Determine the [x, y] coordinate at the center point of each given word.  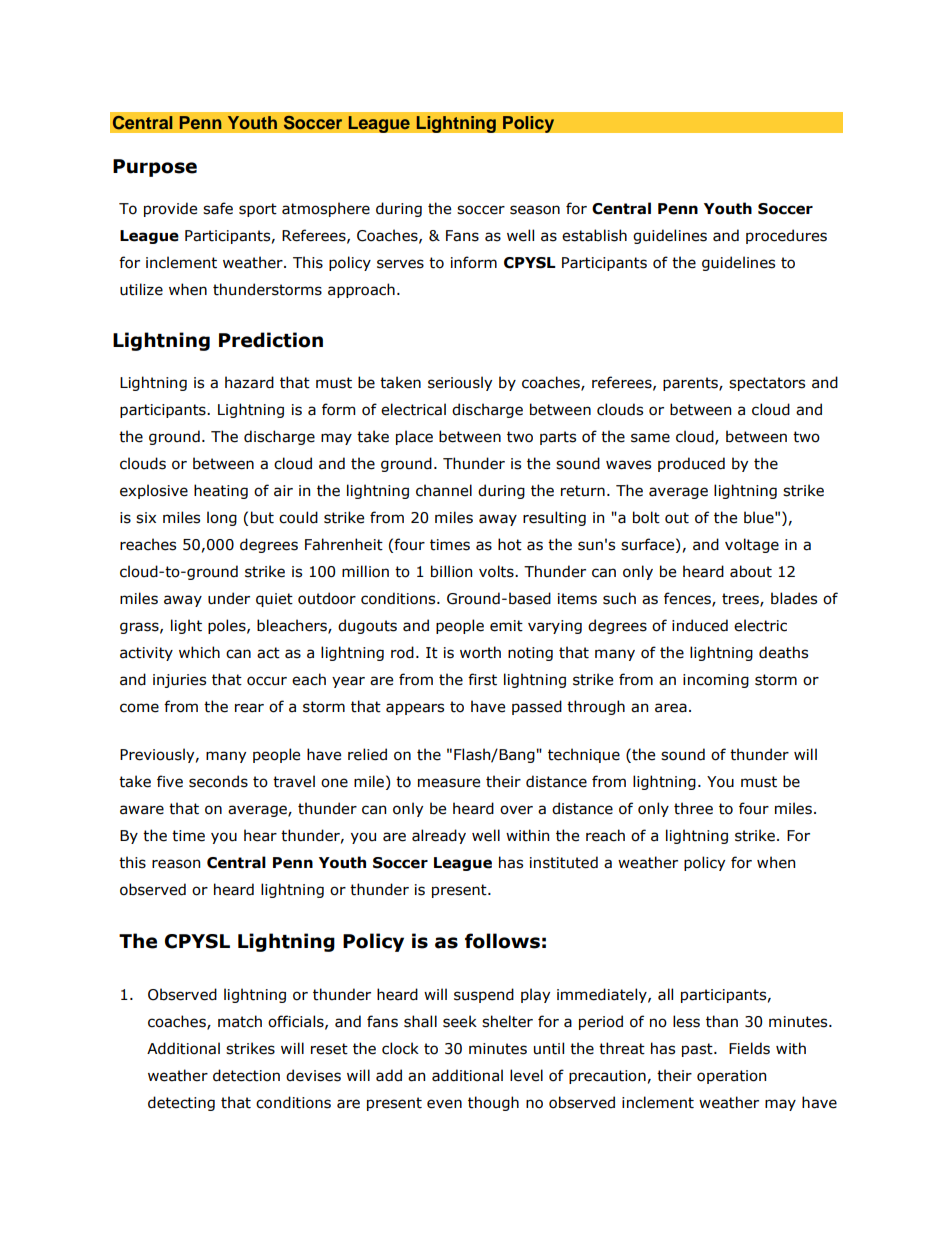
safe [218, 208]
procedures [786, 236]
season [535, 210]
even [444, 1104]
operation [731, 1077]
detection [246, 1075]
